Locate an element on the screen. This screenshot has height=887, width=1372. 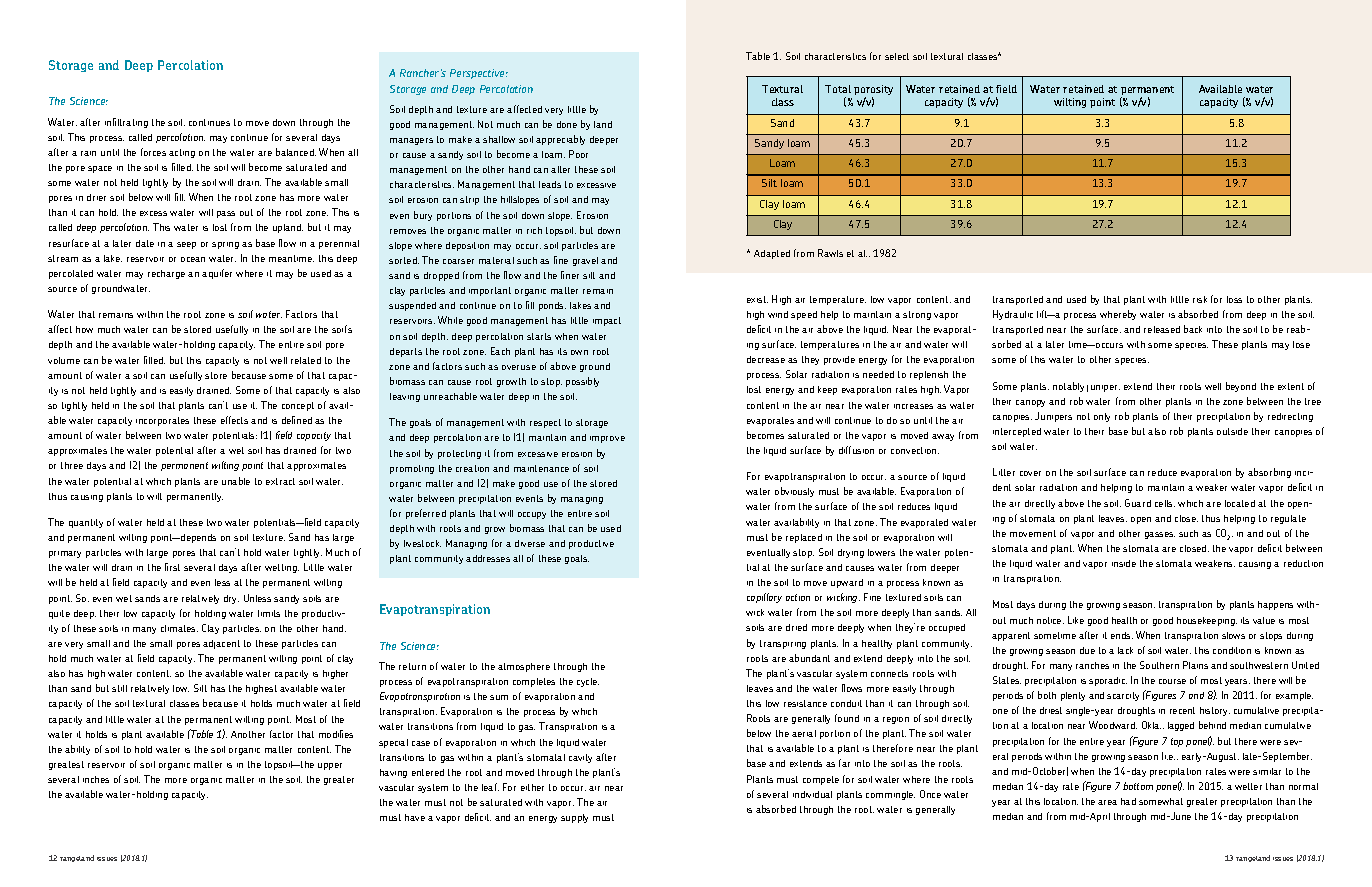
capillary is located at coordinates (764, 598).
